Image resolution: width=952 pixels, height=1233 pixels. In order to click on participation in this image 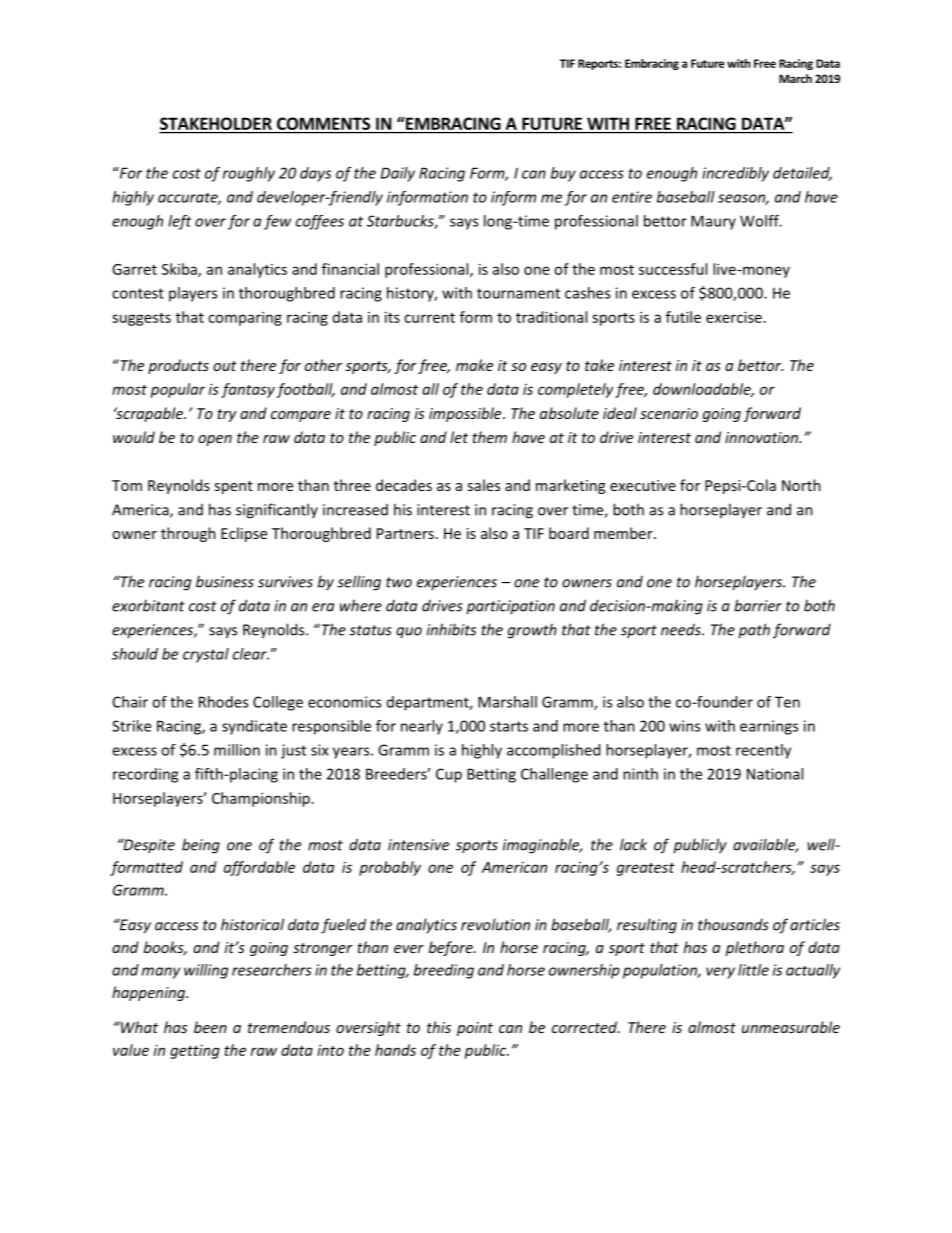, I will do `click(510, 607)`.
